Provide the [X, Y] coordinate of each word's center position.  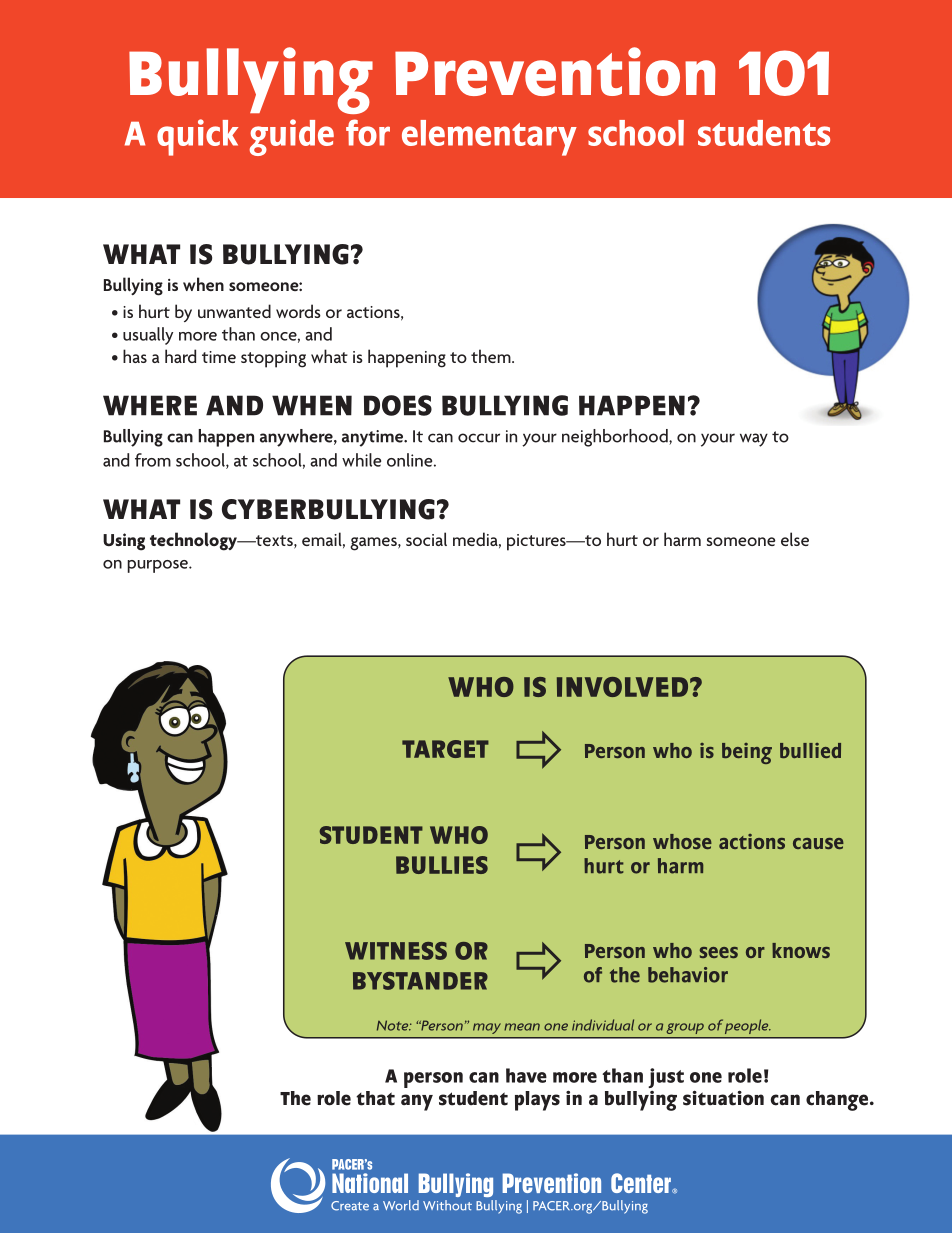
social [426, 539]
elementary [489, 138]
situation [723, 1098]
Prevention [555, 71]
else [795, 539]
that [375, 1098]
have [526, 1075]
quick [197, 137]
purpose [159, 566]
